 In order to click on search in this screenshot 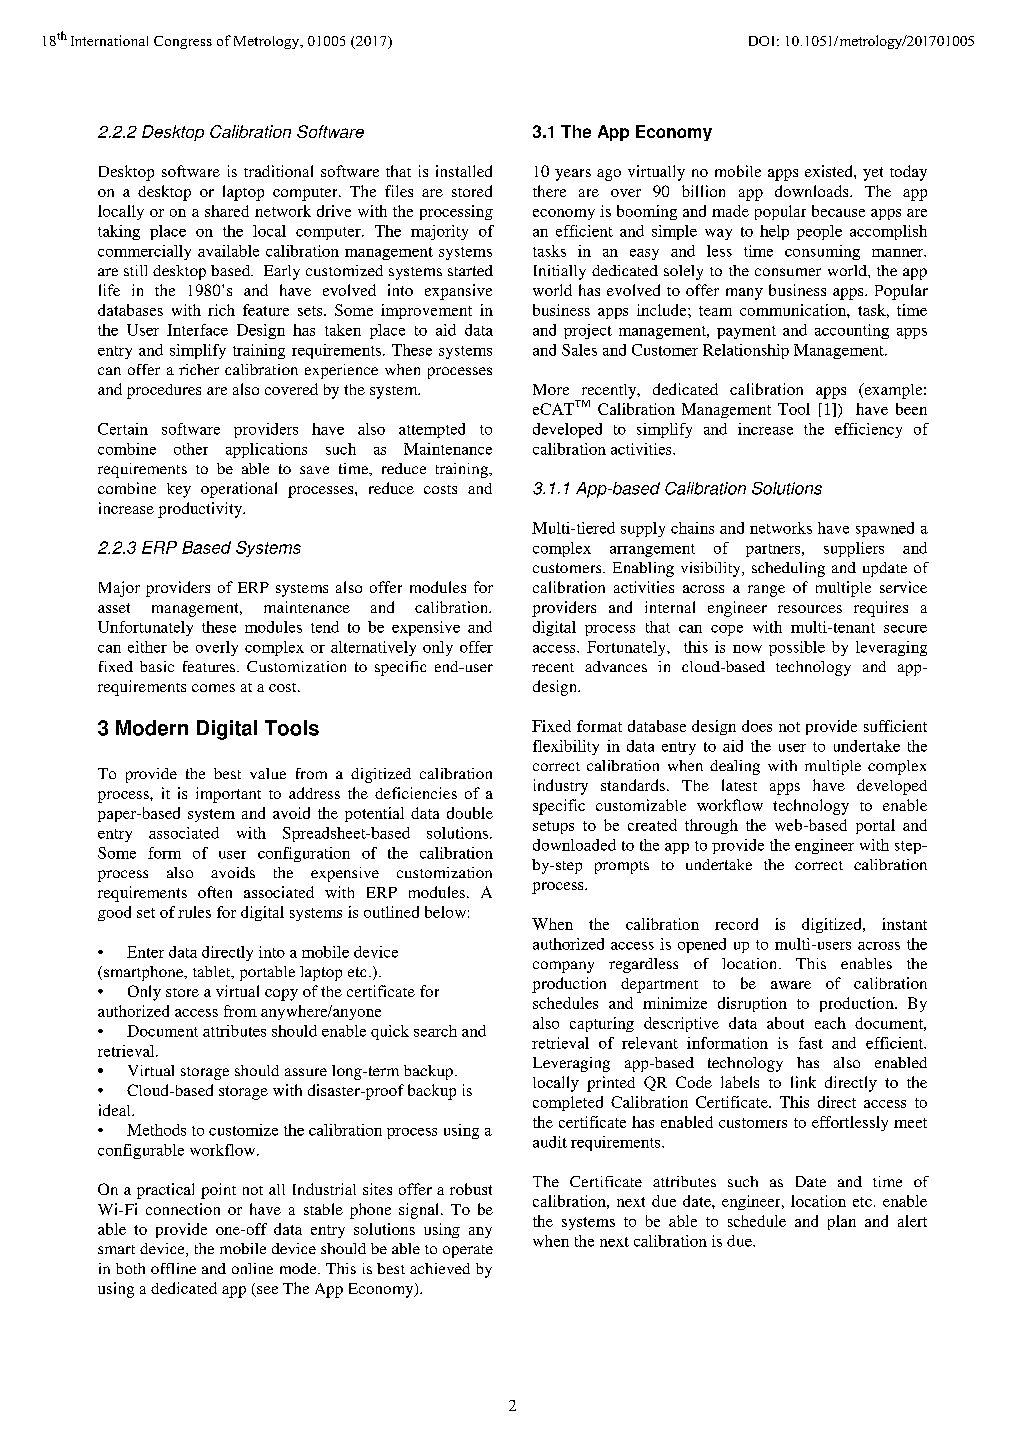, I will do `click(435, 1031)`.
